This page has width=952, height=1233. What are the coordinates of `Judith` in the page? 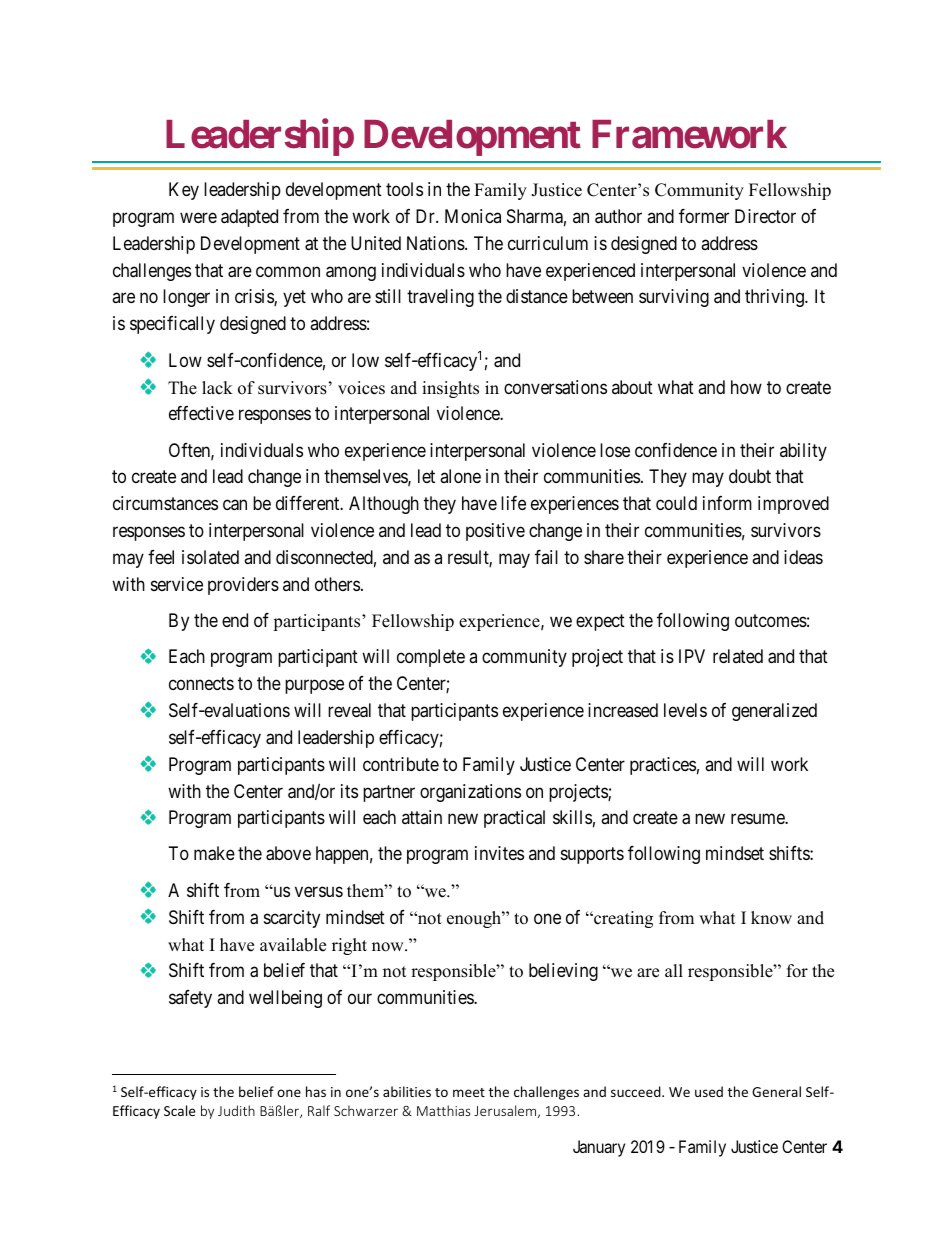 It's located at (236, 1110).
